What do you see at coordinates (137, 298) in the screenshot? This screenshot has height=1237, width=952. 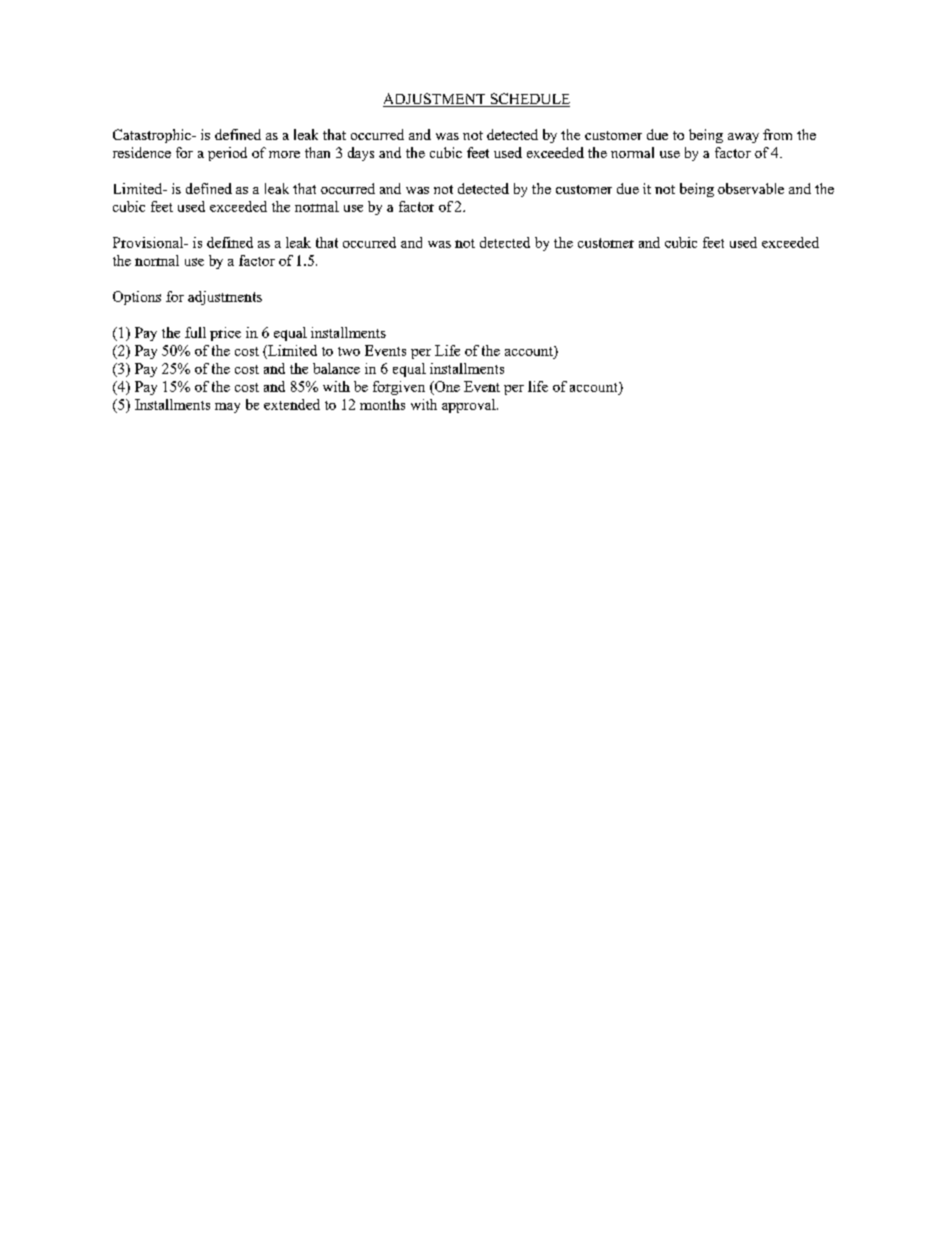 I see `Options` at bounding box center [137, 298].
